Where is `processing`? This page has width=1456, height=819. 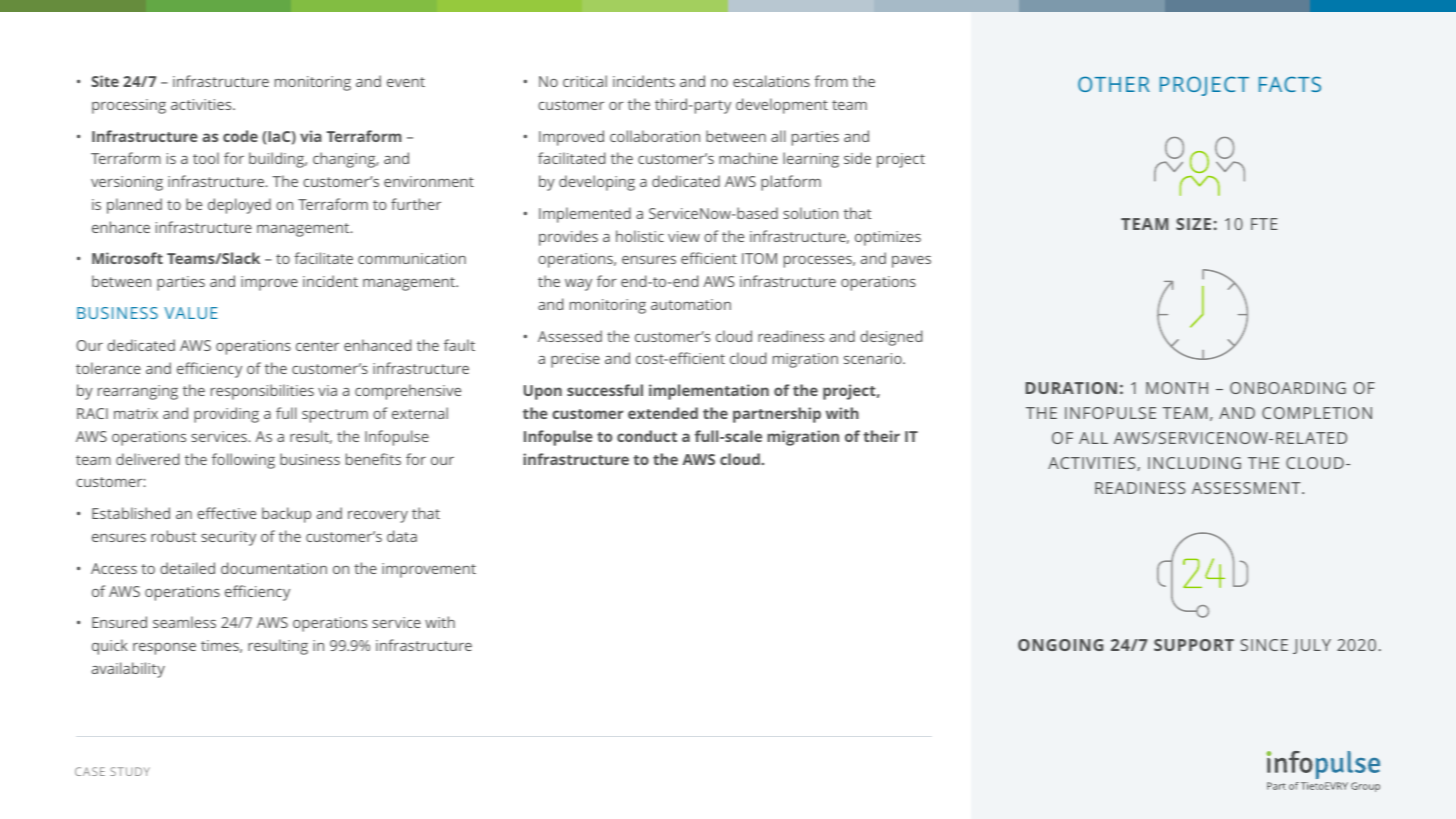
processing is located at coordinates (129, 106).
